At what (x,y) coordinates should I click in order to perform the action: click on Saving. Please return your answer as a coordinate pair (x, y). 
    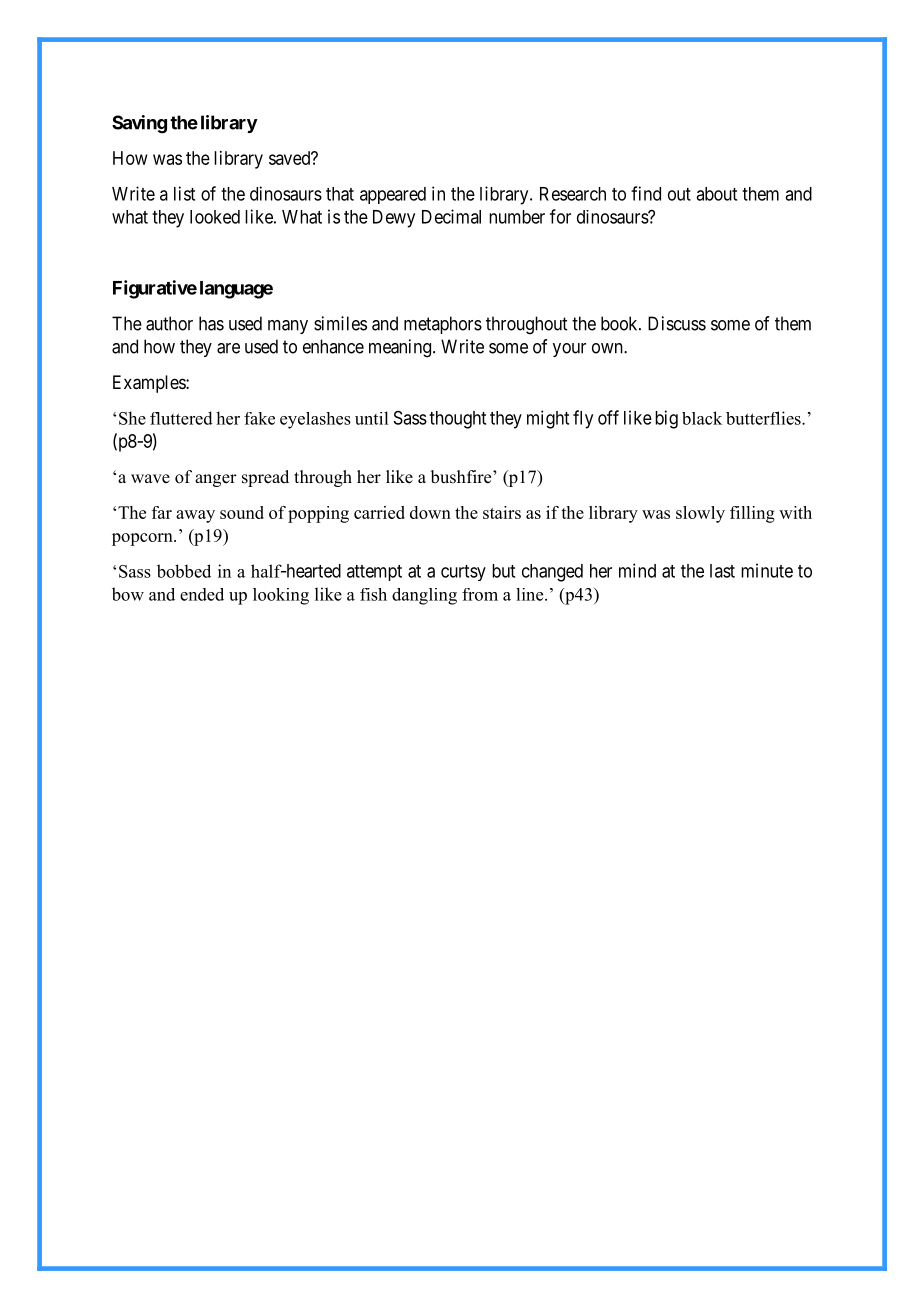
    Looking at the image, I should click on (139, 124).
